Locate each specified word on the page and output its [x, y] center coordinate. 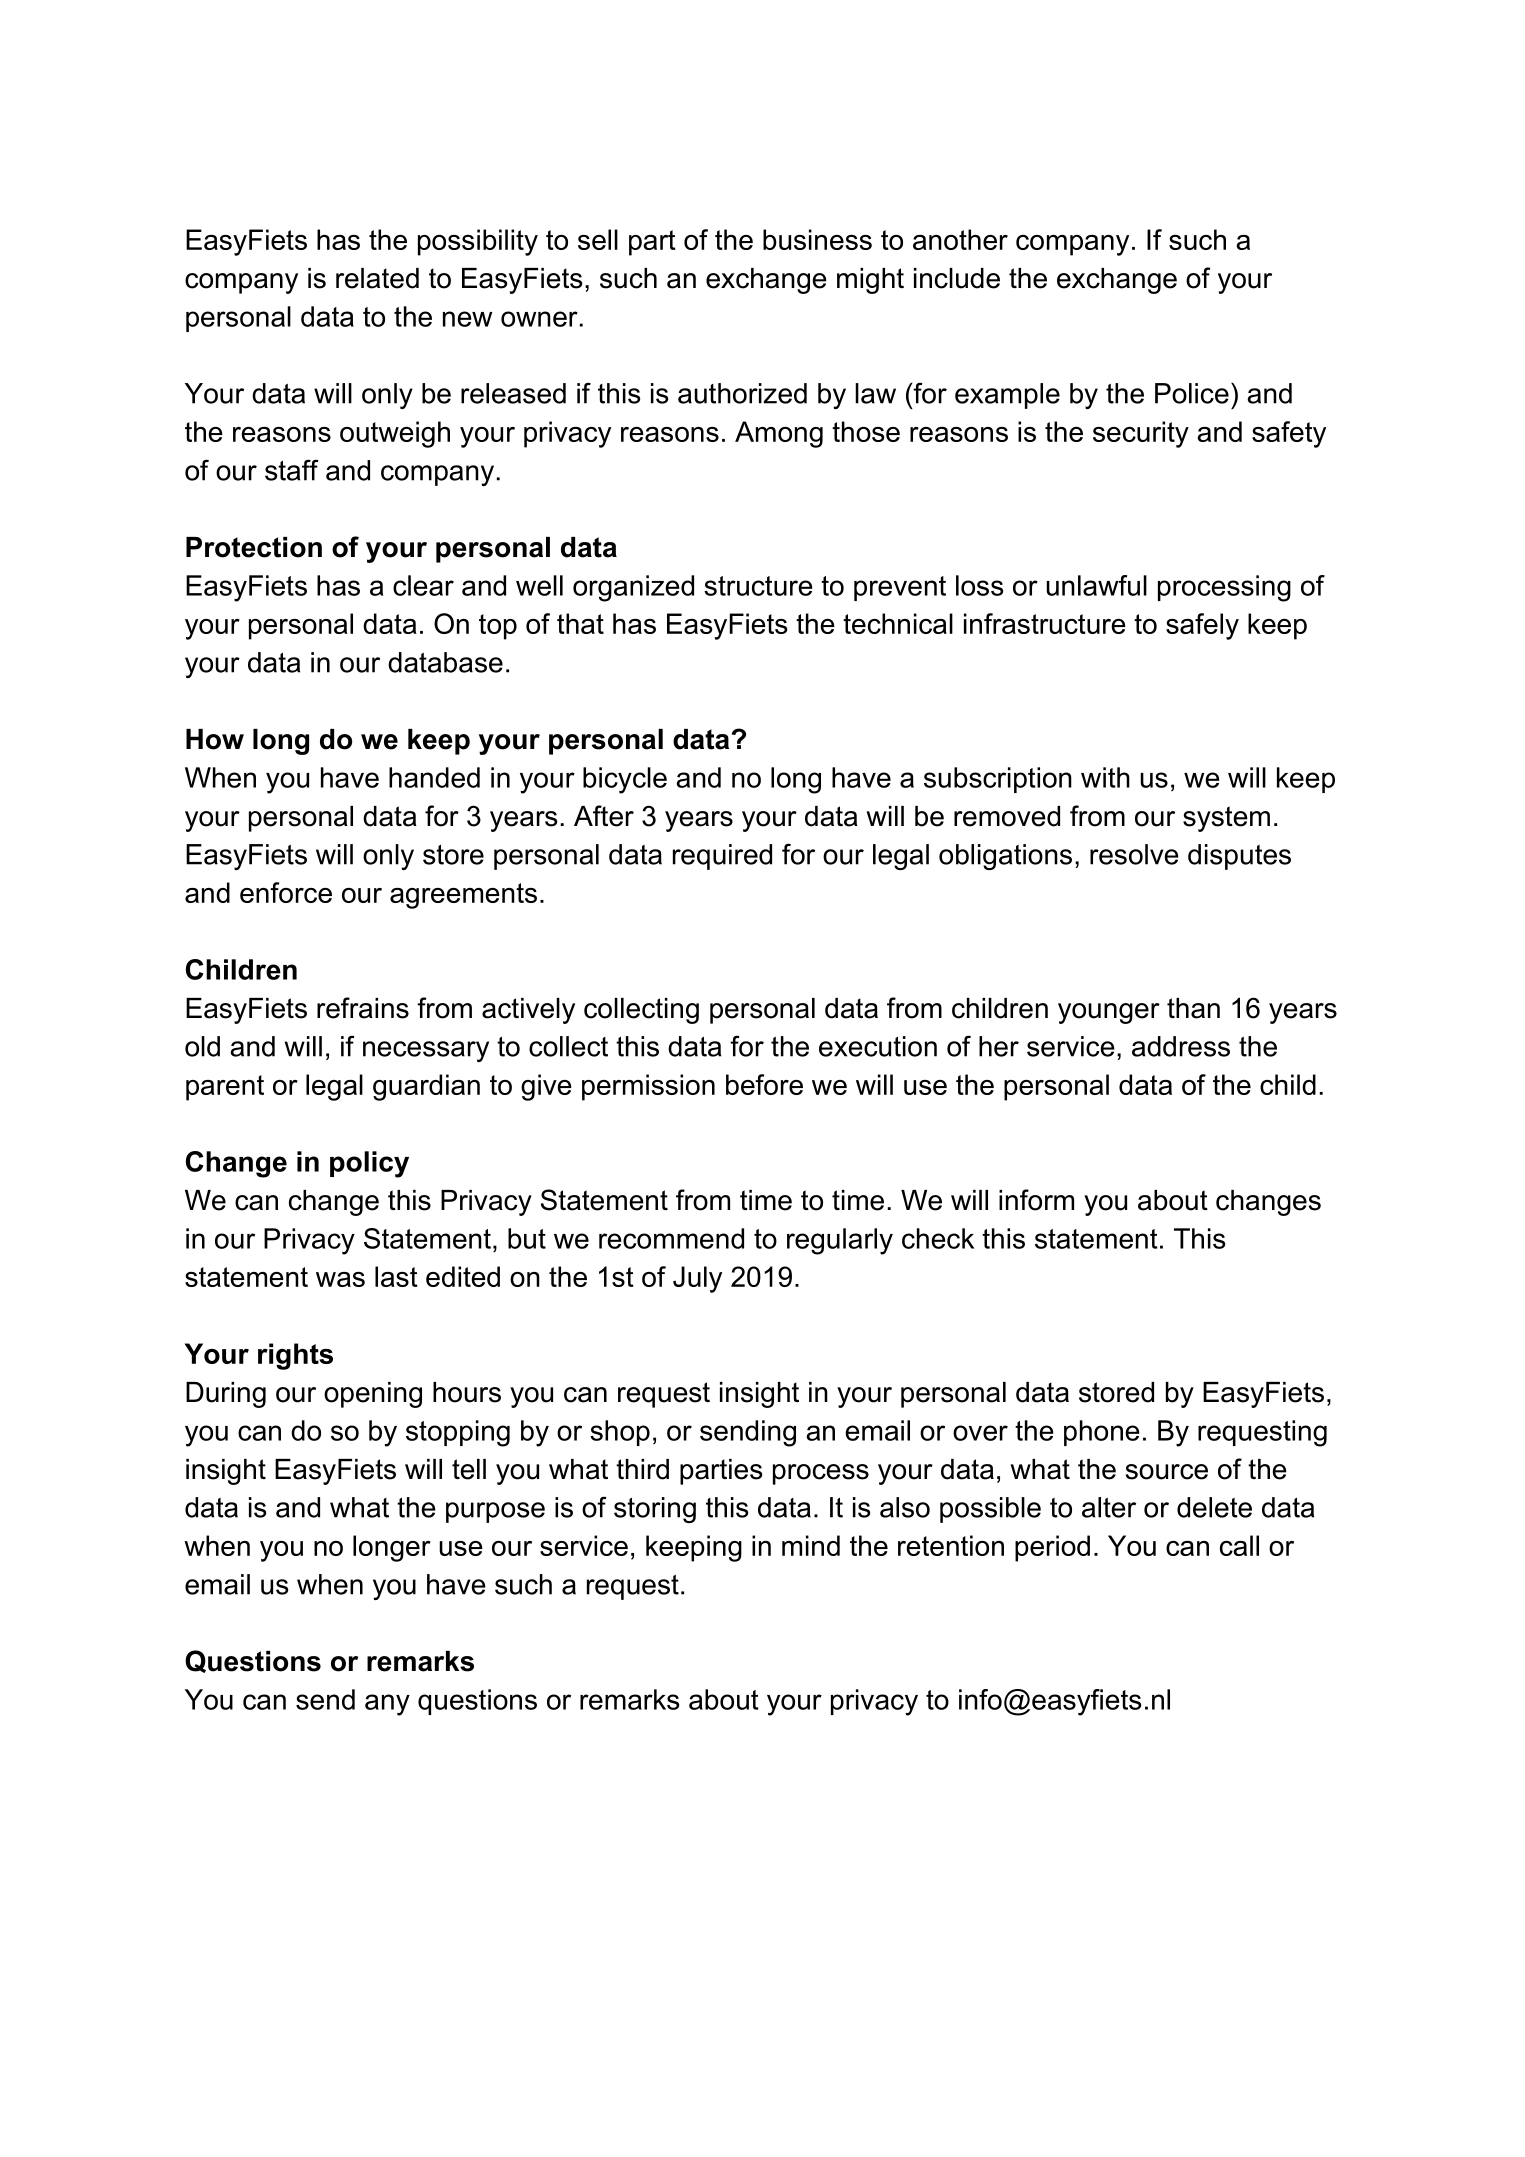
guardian [426, 1087]
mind [811, 1545]
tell [469, 1469]
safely [1202, 626]
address [1181, 1046]
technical [898, 623]
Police [1192, 393]
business [817, 239]
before [764, 1084]
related [377, 278]
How [215, 739]
